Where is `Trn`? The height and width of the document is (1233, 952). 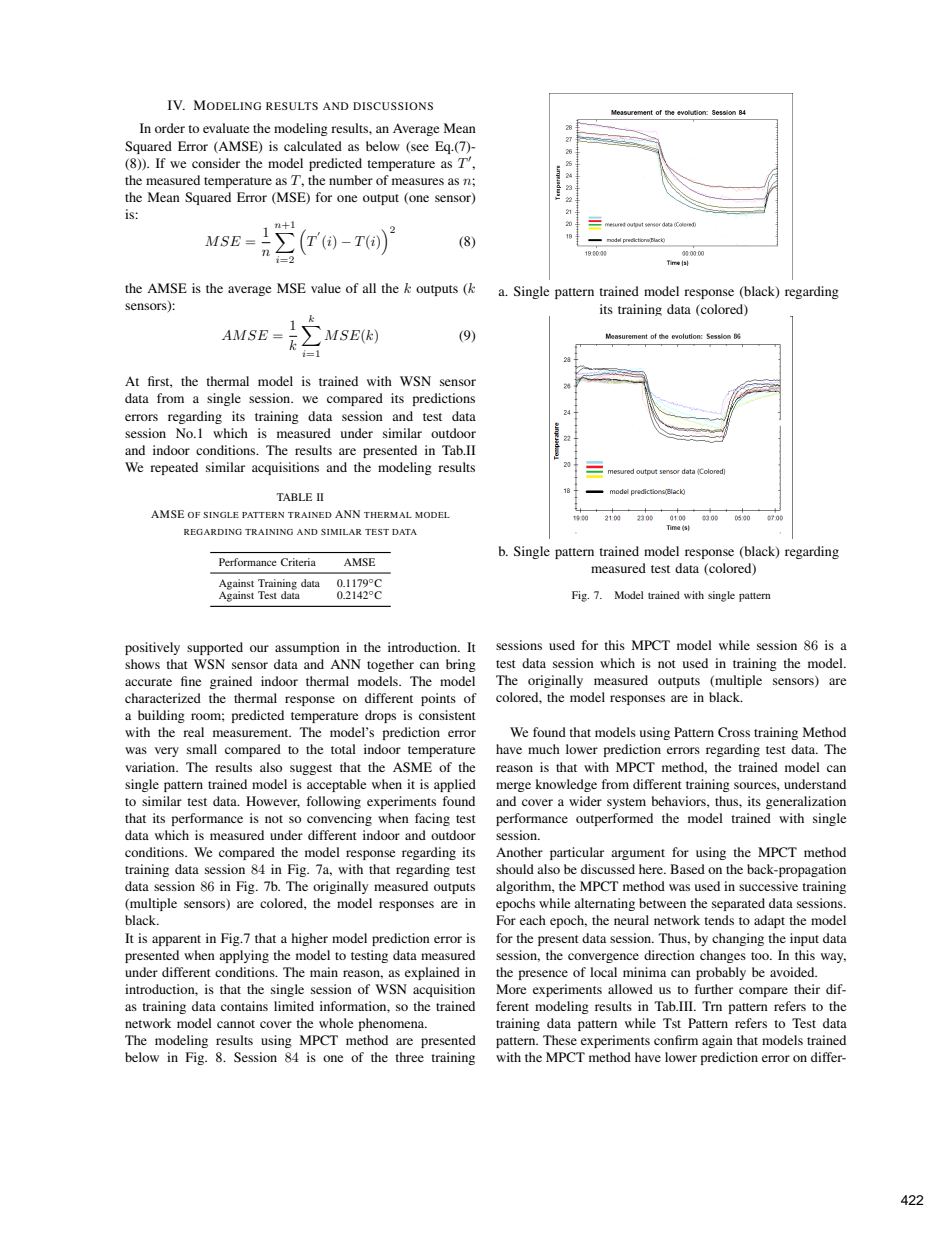 Trn is located at coordinates (712, 1006).
